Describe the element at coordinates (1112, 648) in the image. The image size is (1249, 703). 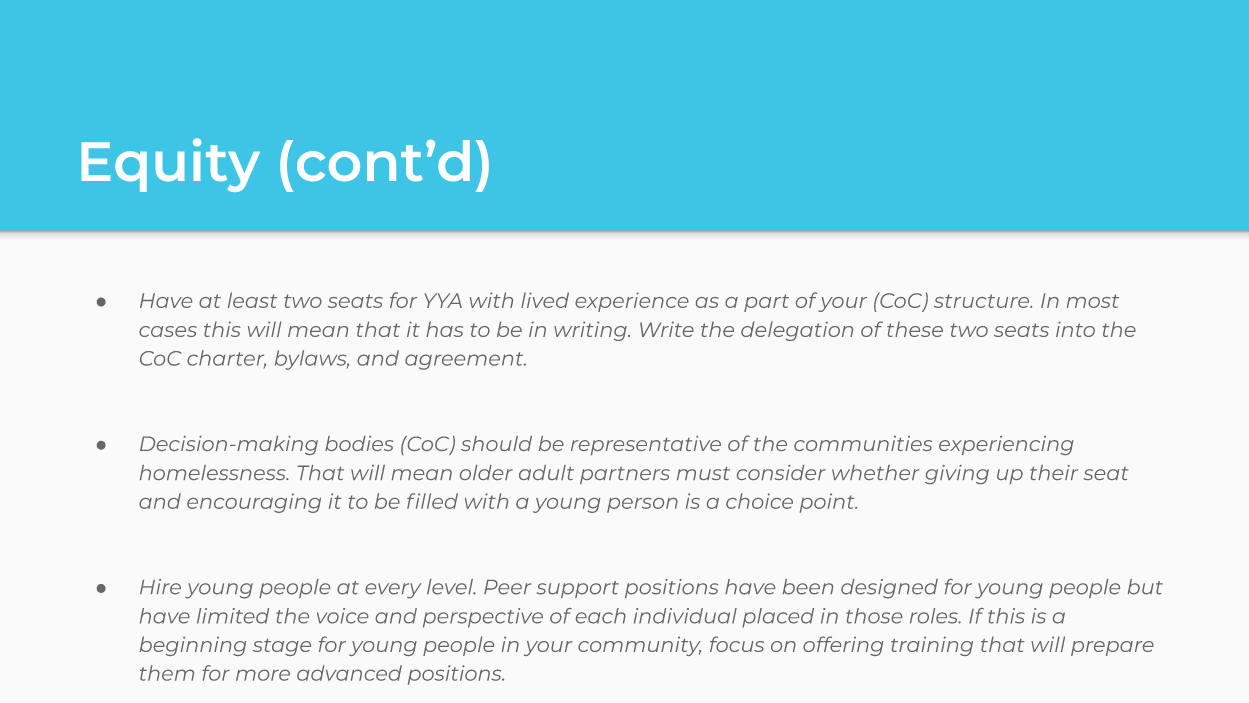
I see `prepare` at that location.
